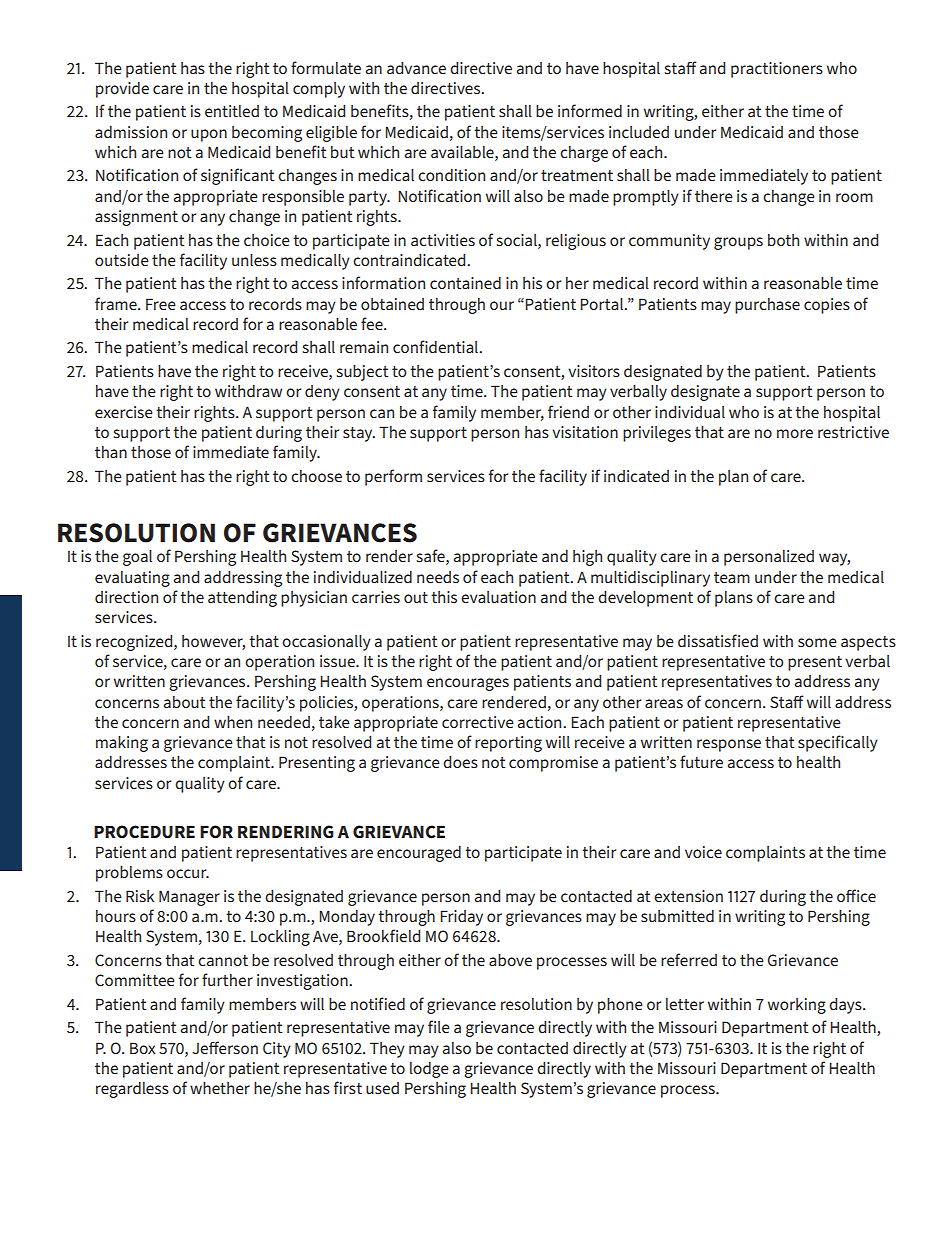 Image resolution: width=952 pixels, height=1233 pixels. Describe the element at coordinates (225, 1047) in the screenshot. I see `Jefferson` at that location.
